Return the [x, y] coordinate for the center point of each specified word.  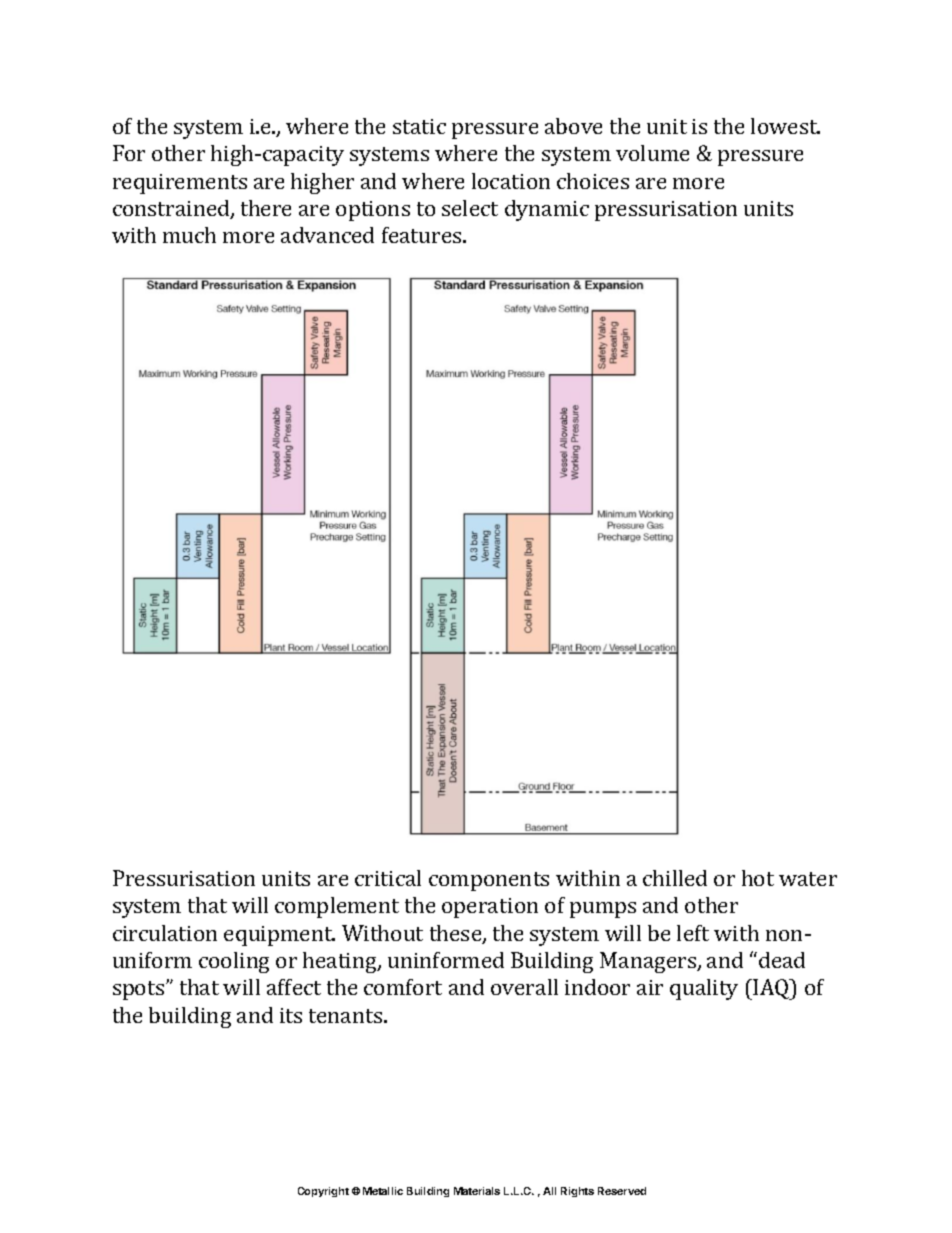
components [489, 881]
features [423, 235]
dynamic [547, 210]
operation [490, 908]
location [511, 181]
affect [294, 987]
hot [758, 878]
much [189, 235]
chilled [675, 878]
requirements [180, 184]
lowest [785, 126]
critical [388, 878]
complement [337, 907]
